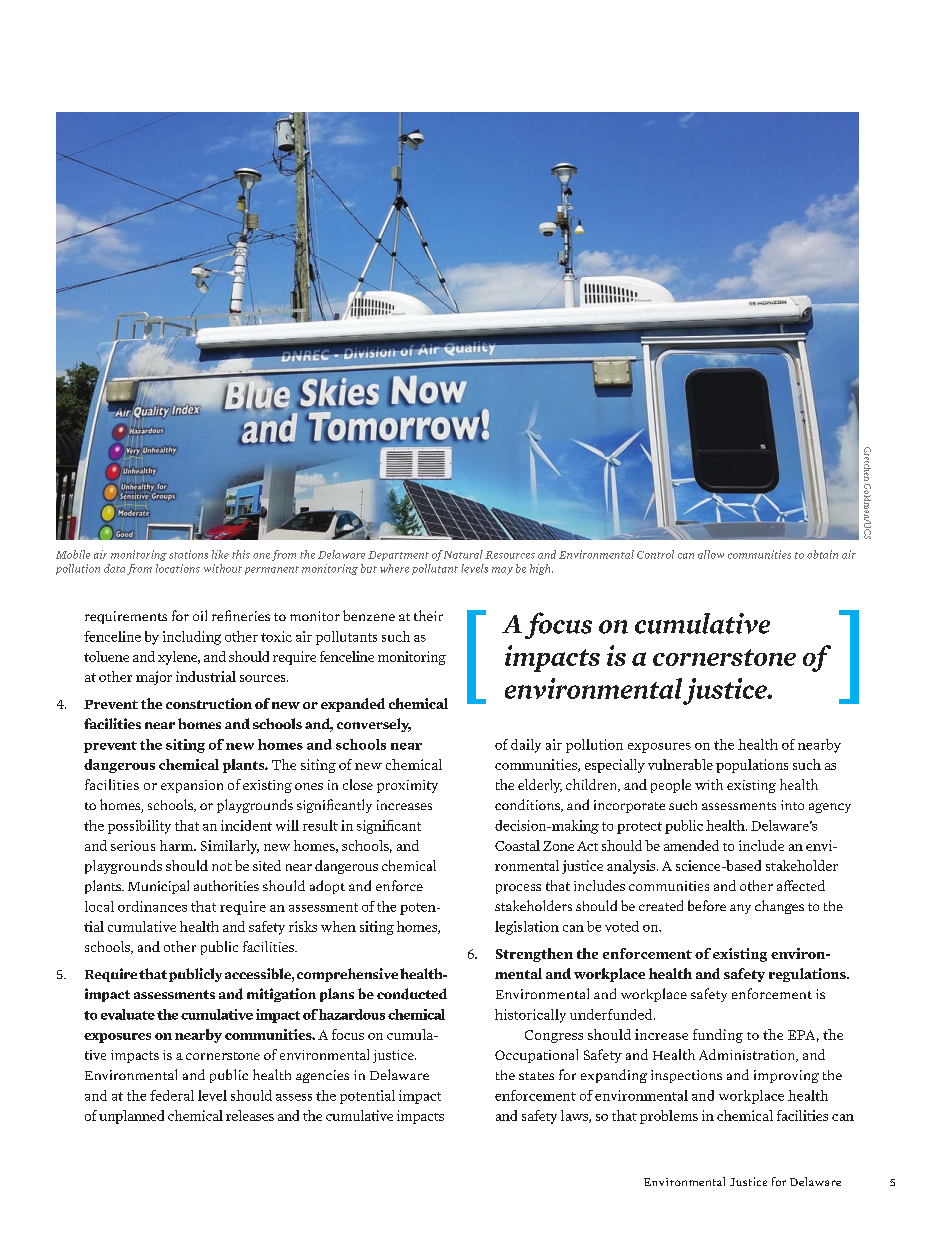 This screenshot has height=1233, width=952. What do you see at coordinates (526, 746) in the screenshot?
I see `daily` at bounding box center [526, 746].
